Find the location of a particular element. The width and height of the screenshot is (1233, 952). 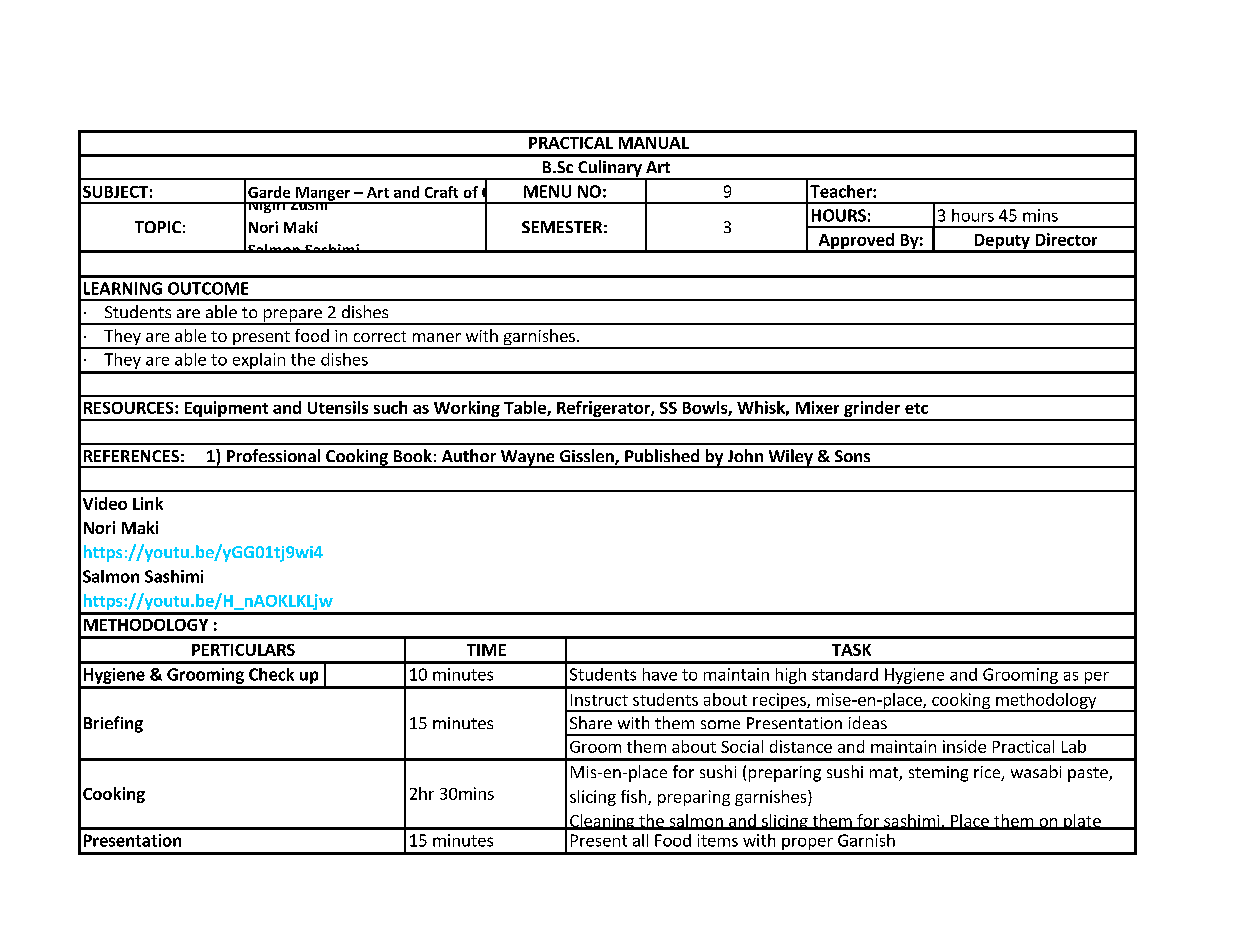

etc is located at coordinates (916, 408).
